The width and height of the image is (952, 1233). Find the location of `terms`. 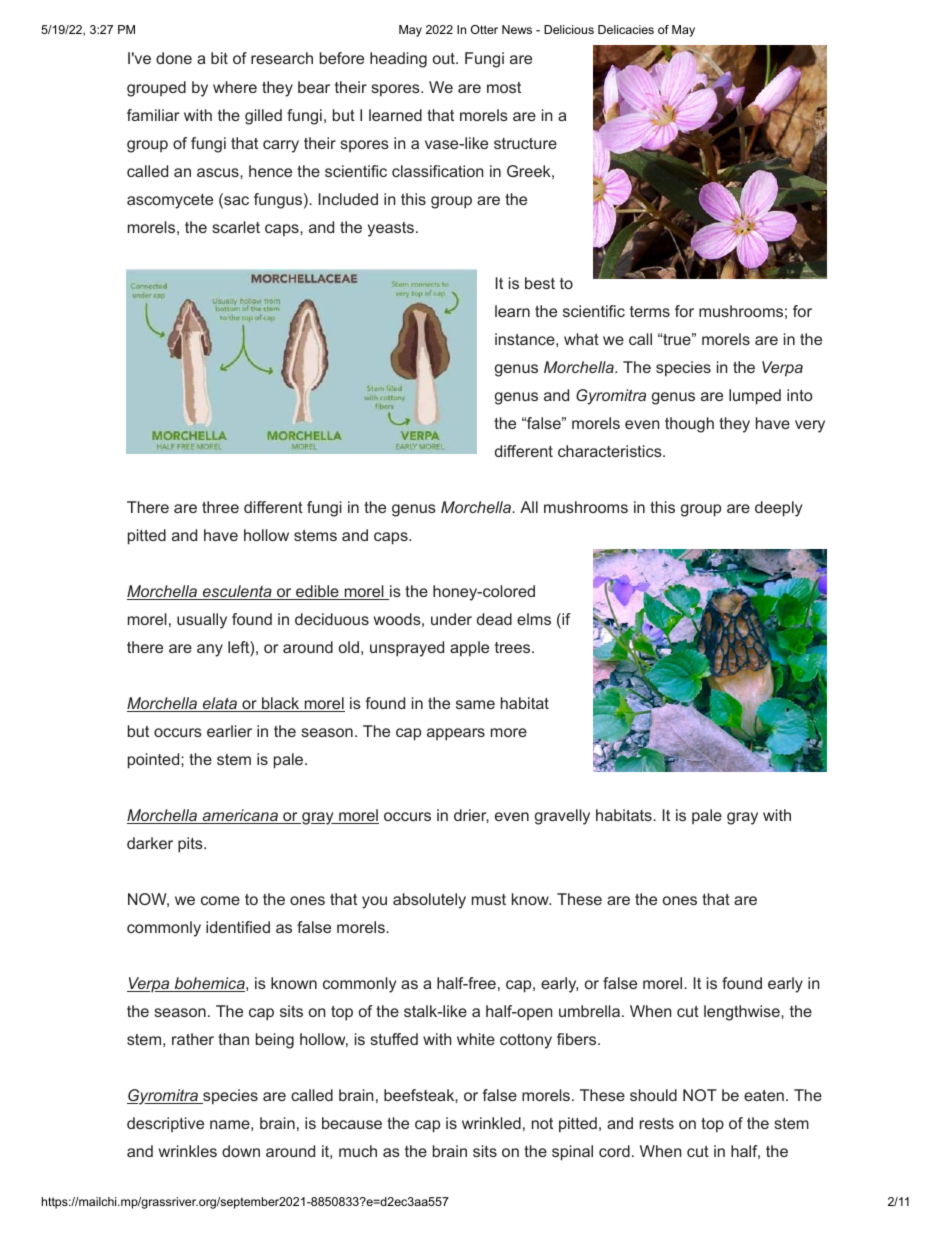

terms is located at coordinates (650, 311).
